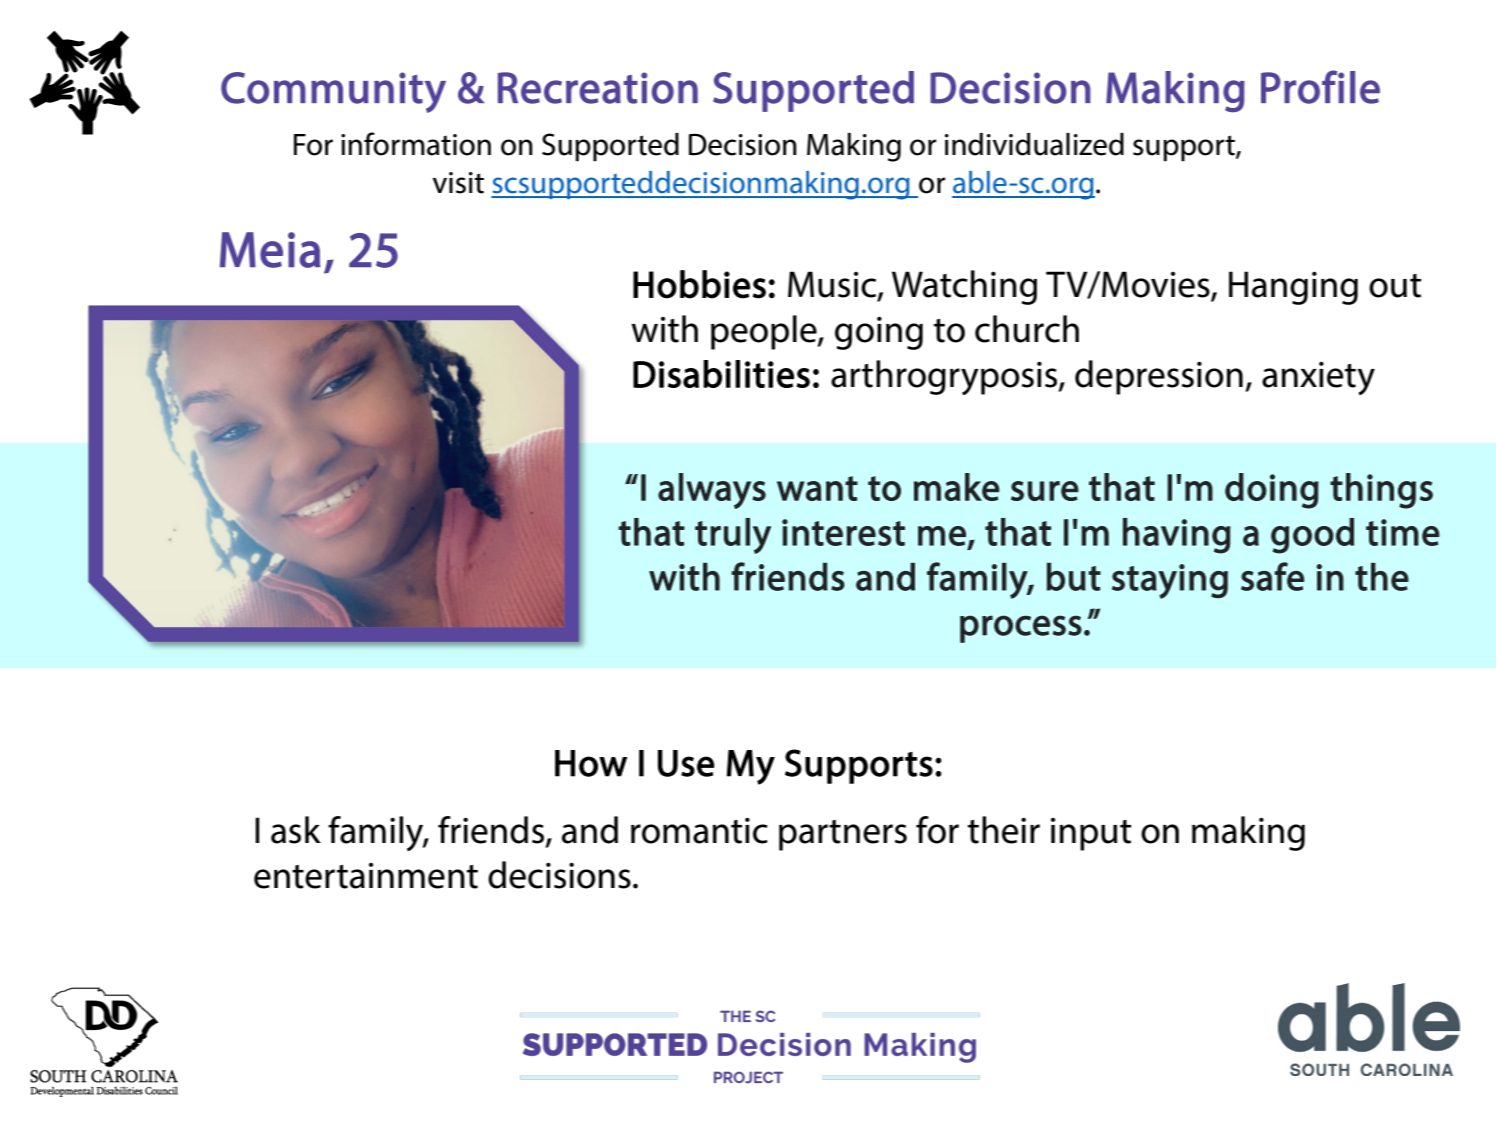  I want to click on partners, so click(843, 835).
